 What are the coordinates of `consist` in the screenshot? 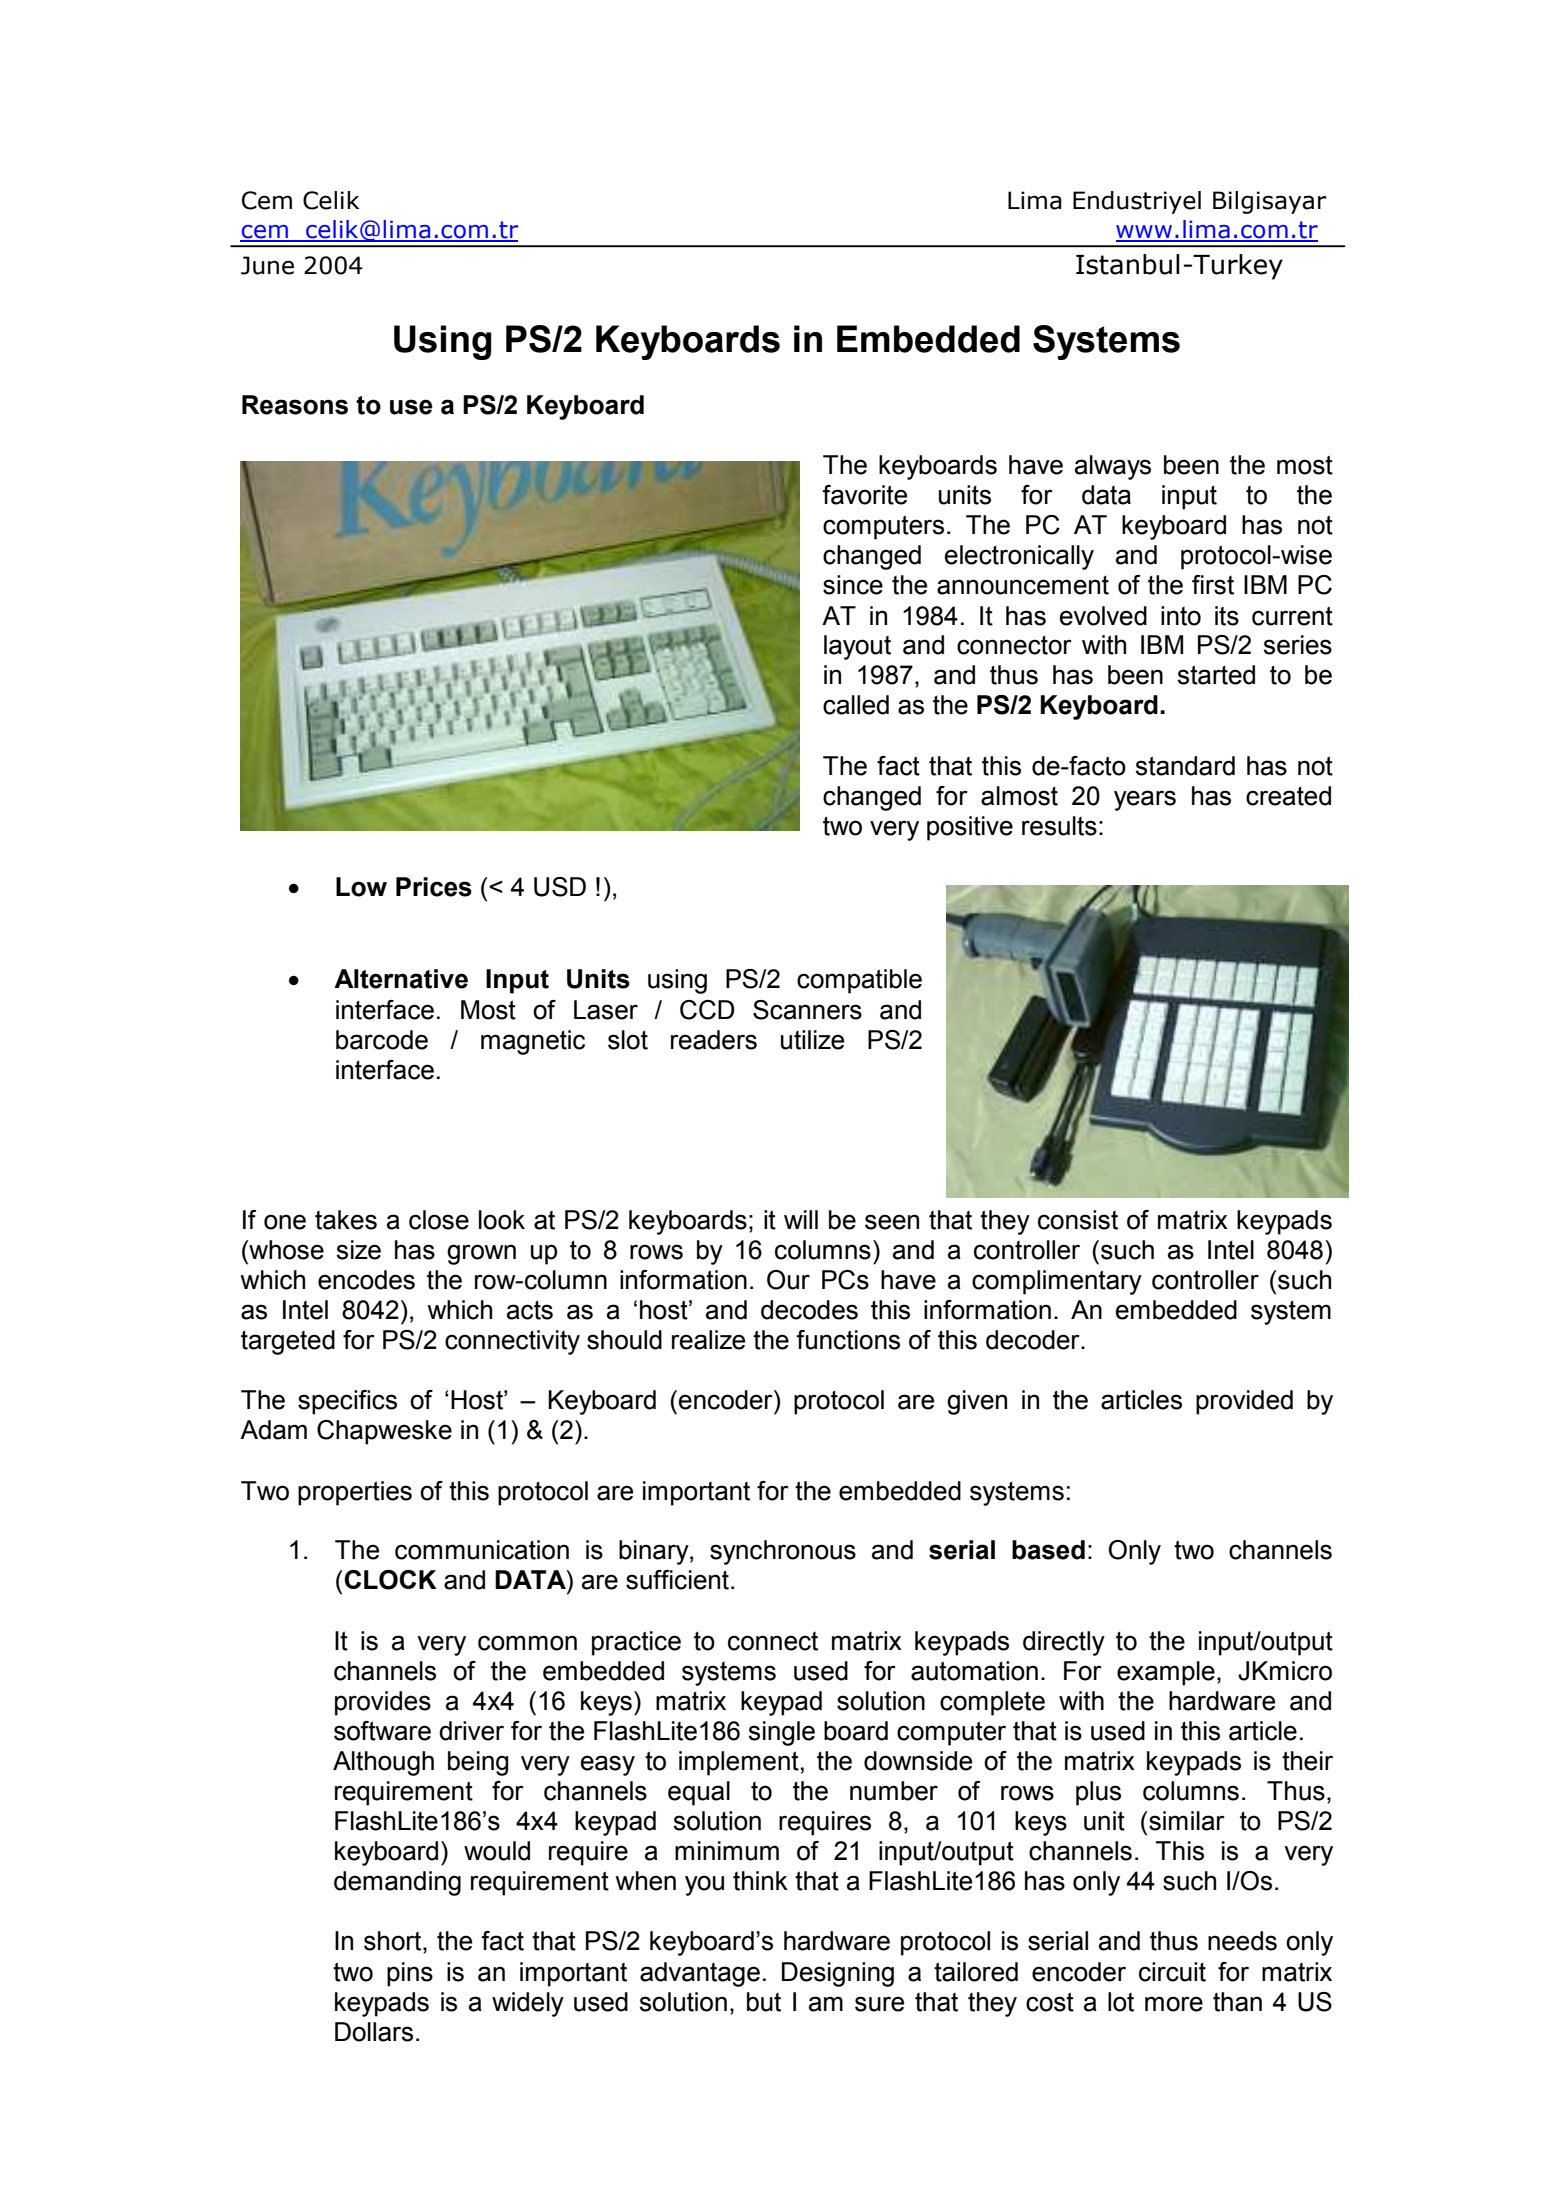 It's located at (1078, 1220).
